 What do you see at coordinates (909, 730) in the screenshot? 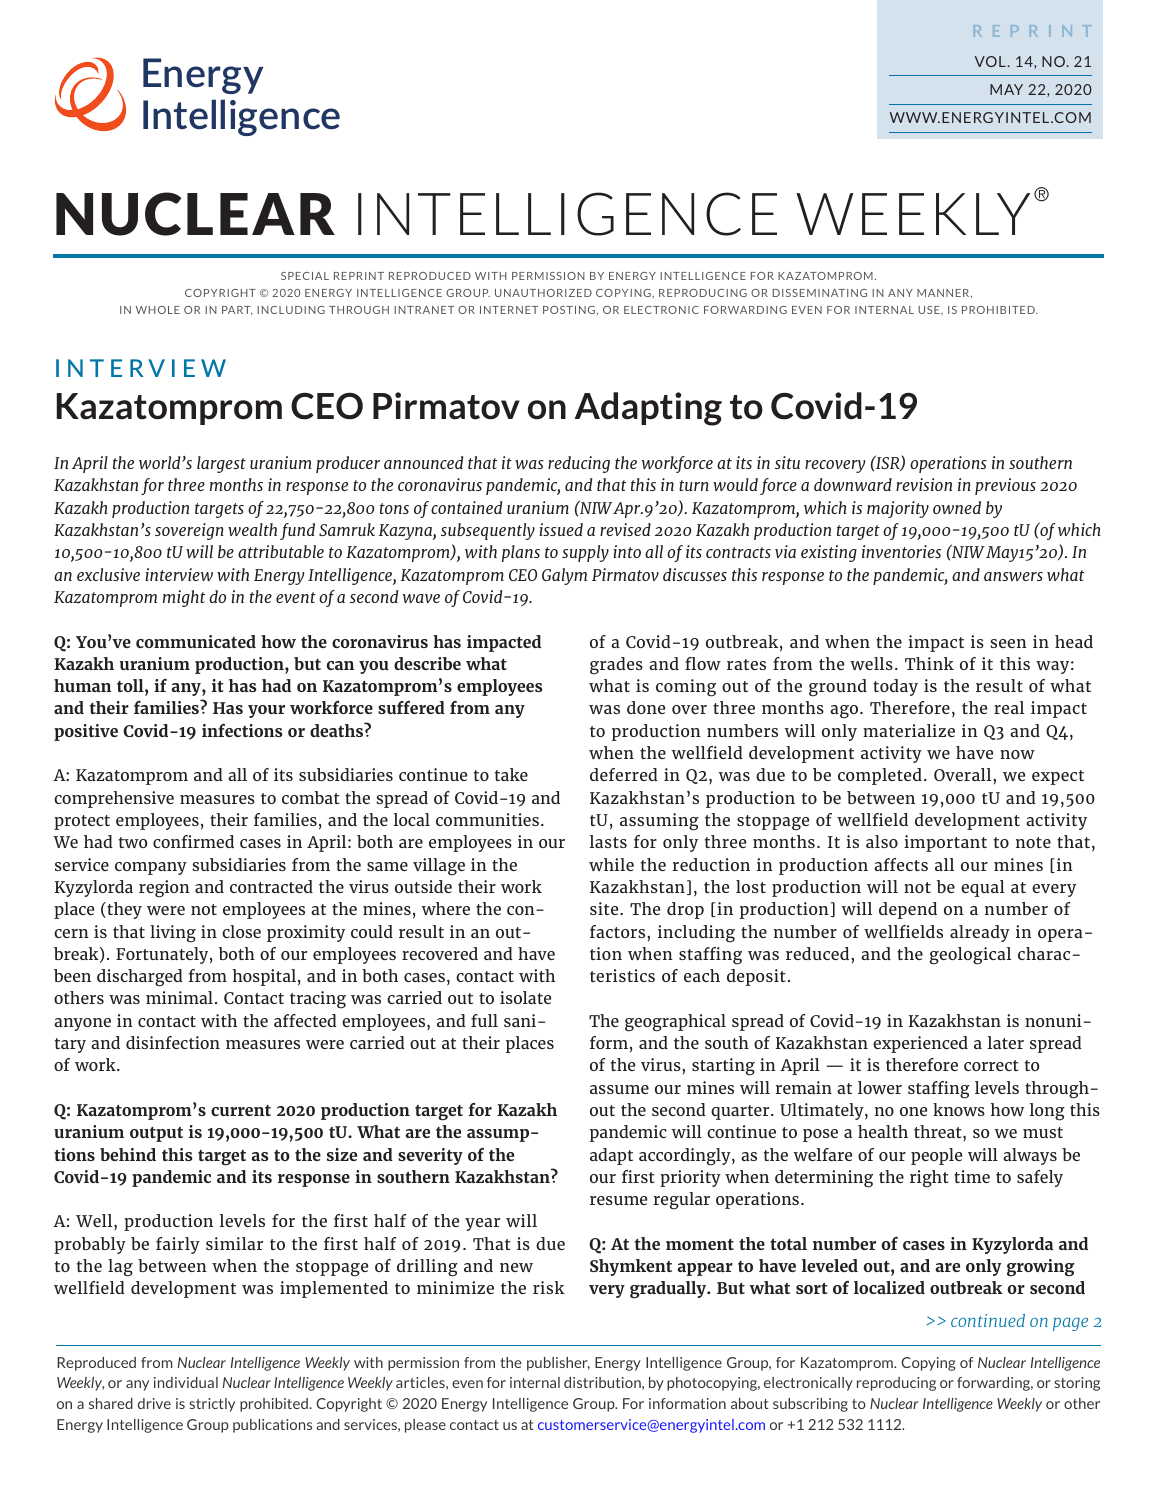
I see `materialize` at bounding box center [909, 730].
